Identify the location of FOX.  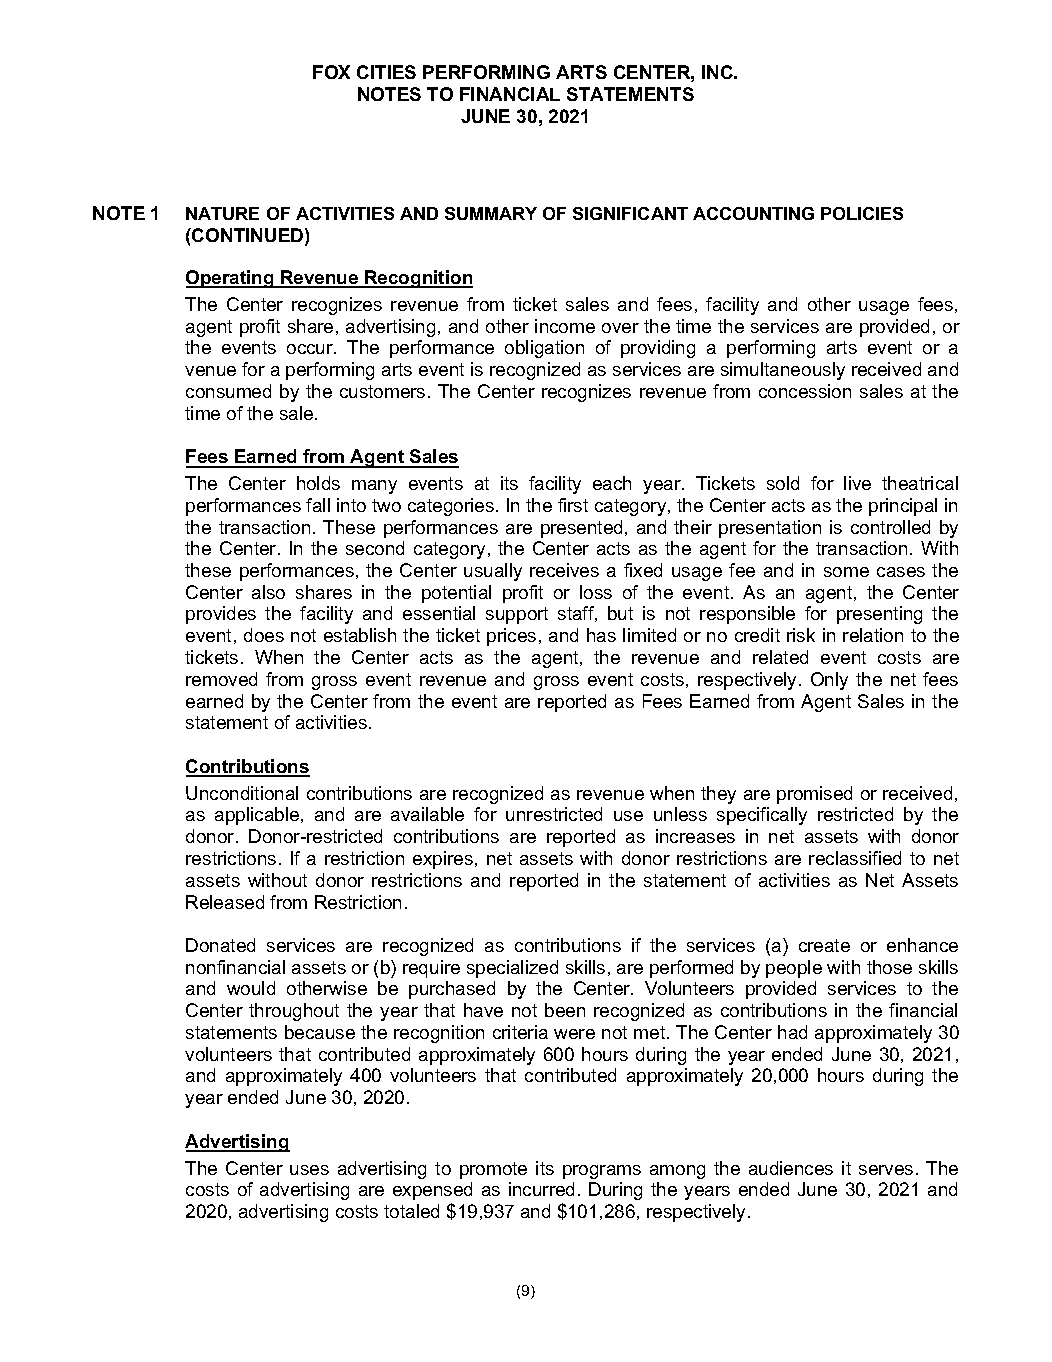
(331, 72).
